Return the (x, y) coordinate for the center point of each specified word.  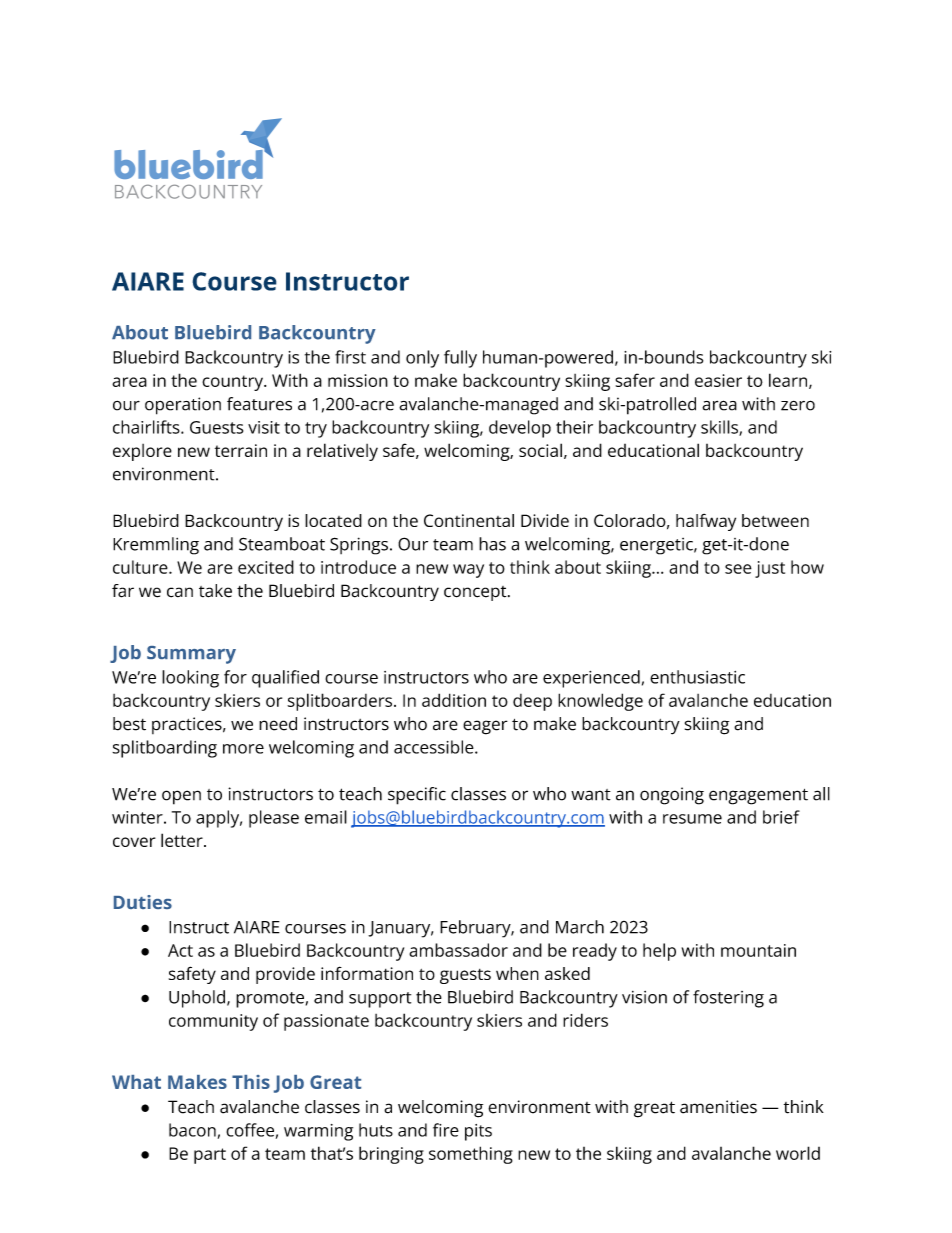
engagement (758, 797)
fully (460, 359)
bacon (192, 1130)
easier (718, 380)
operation (183, 406)
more (243, 749)
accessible (435, 747)
